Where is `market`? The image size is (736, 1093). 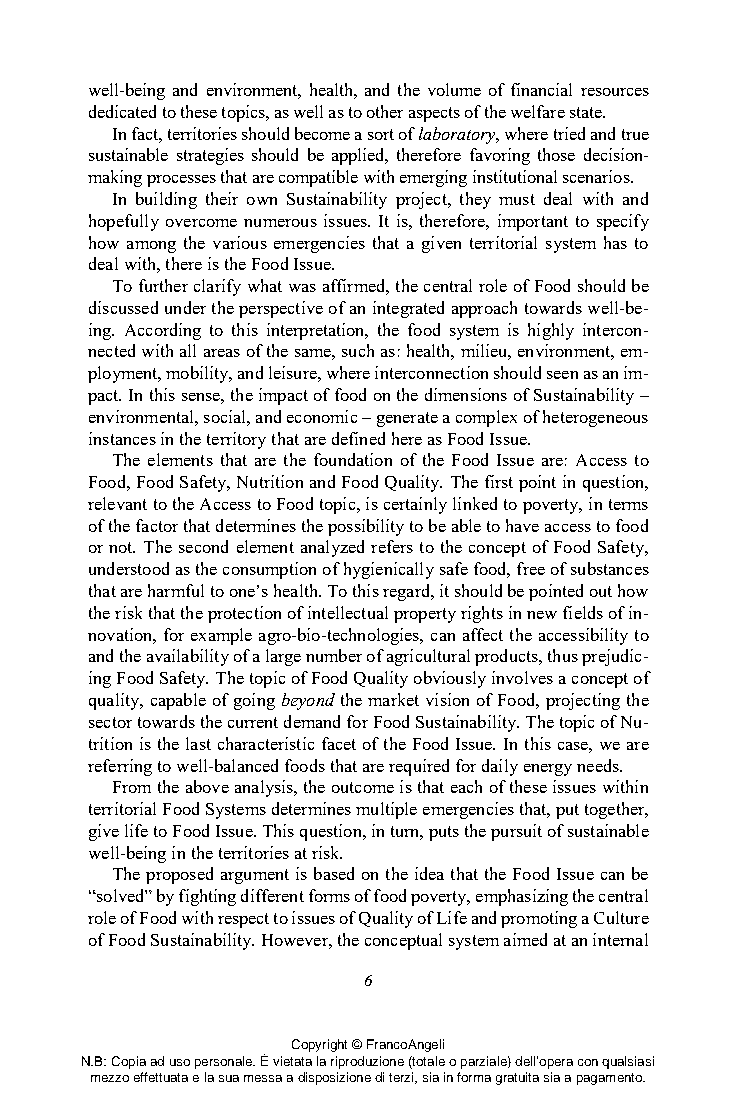
market is located at coordinates (393, 699).
